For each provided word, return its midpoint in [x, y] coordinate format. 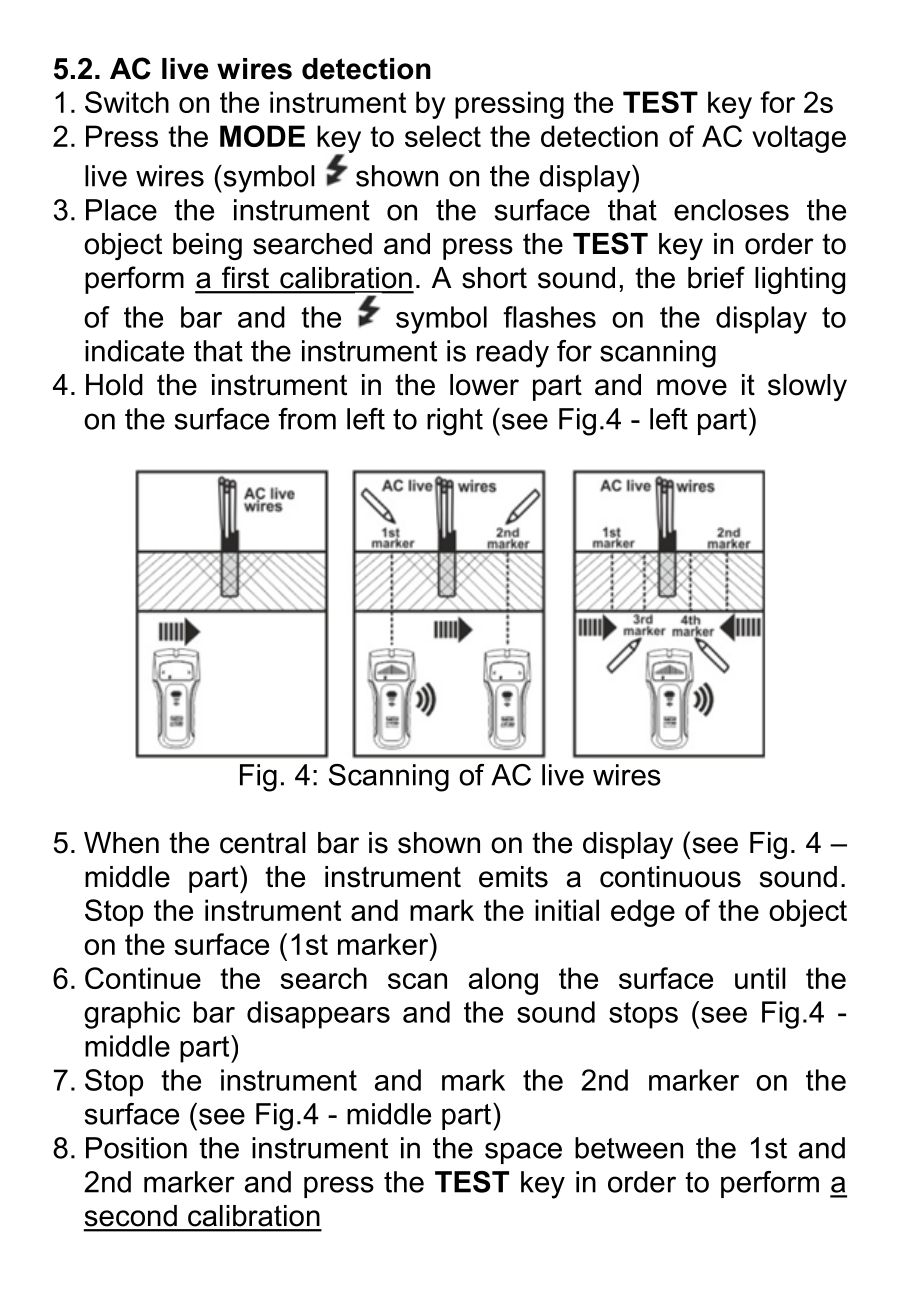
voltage [799, 139]
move [692, 387]
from [307, 419]
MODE [262, 136]
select [443, 136]
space [523, 1153]
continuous [670, 877]
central [263, 843]
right [455, 422]
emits [513, 877]
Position [136, 1148]
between [629, 1148]
